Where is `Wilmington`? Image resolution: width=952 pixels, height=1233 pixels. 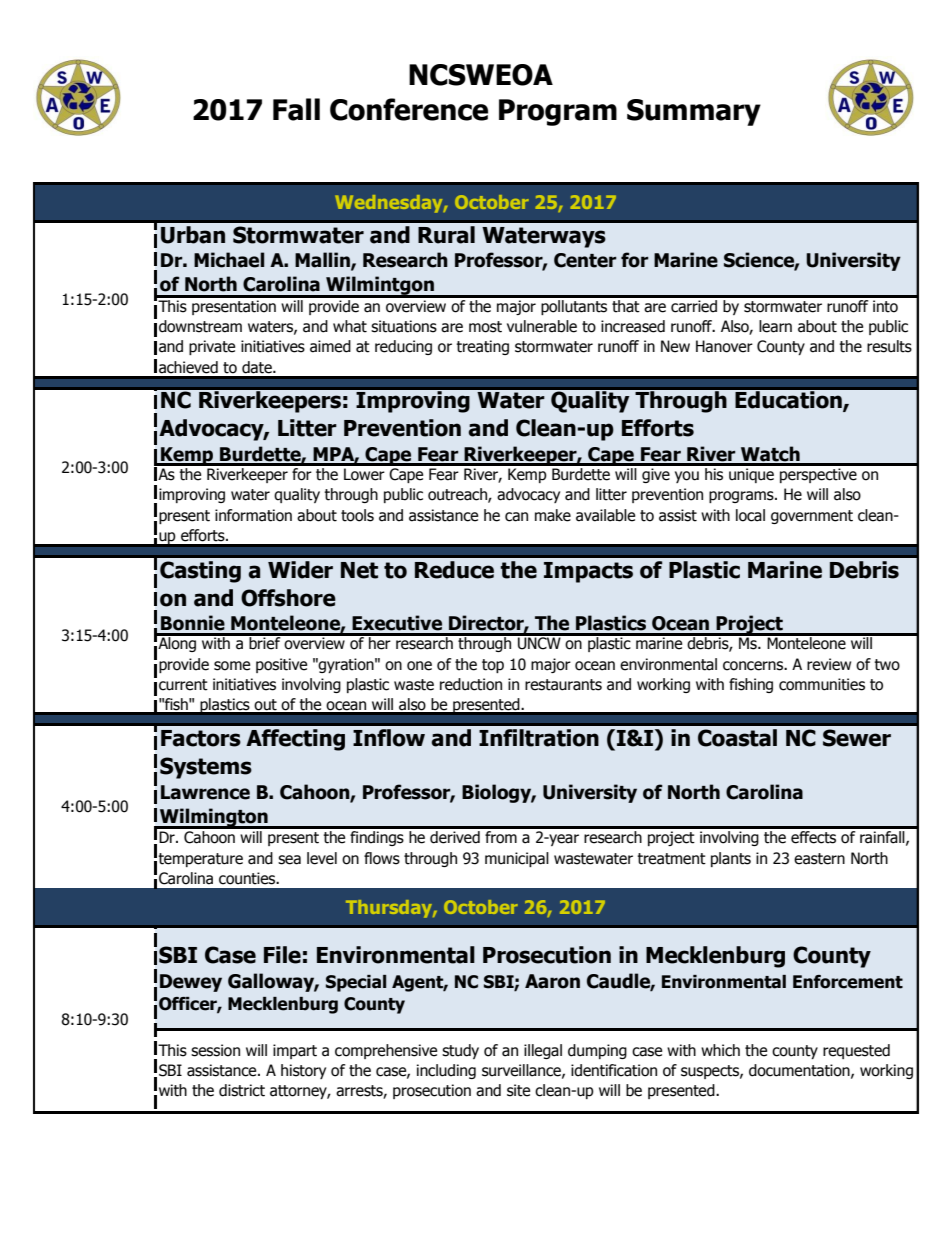
Wilmington is located at coordinates (214, 818).
